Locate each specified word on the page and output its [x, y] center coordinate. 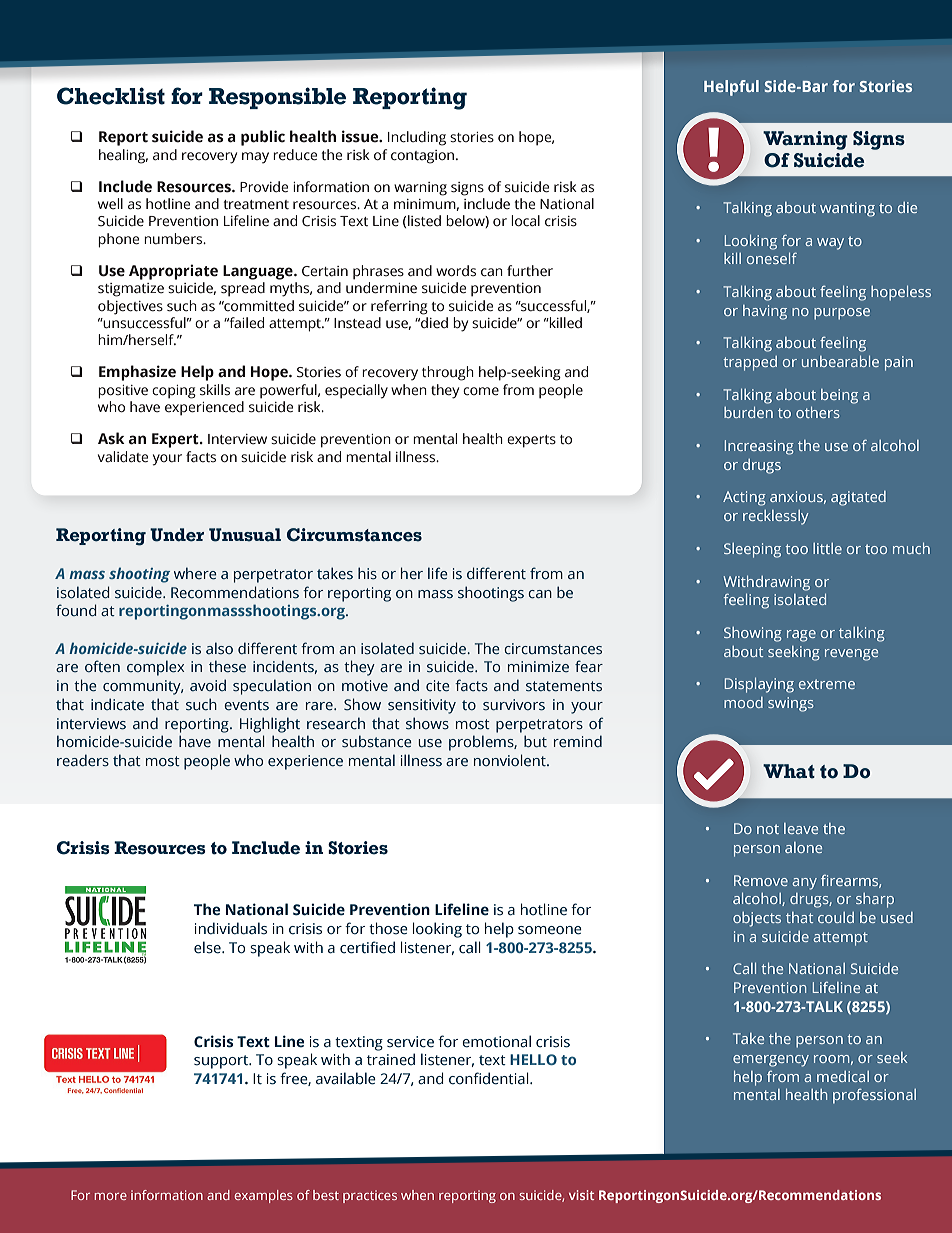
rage [801, 636]
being [839, 396]
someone [550, 930]
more [111, 1196]
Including [417, 138]
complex [155, 668]
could [836, 917]
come [481, 391]
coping [174, 392]
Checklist [111, 96]
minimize [538, 666]
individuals [231, 928]
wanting [847, 209]
